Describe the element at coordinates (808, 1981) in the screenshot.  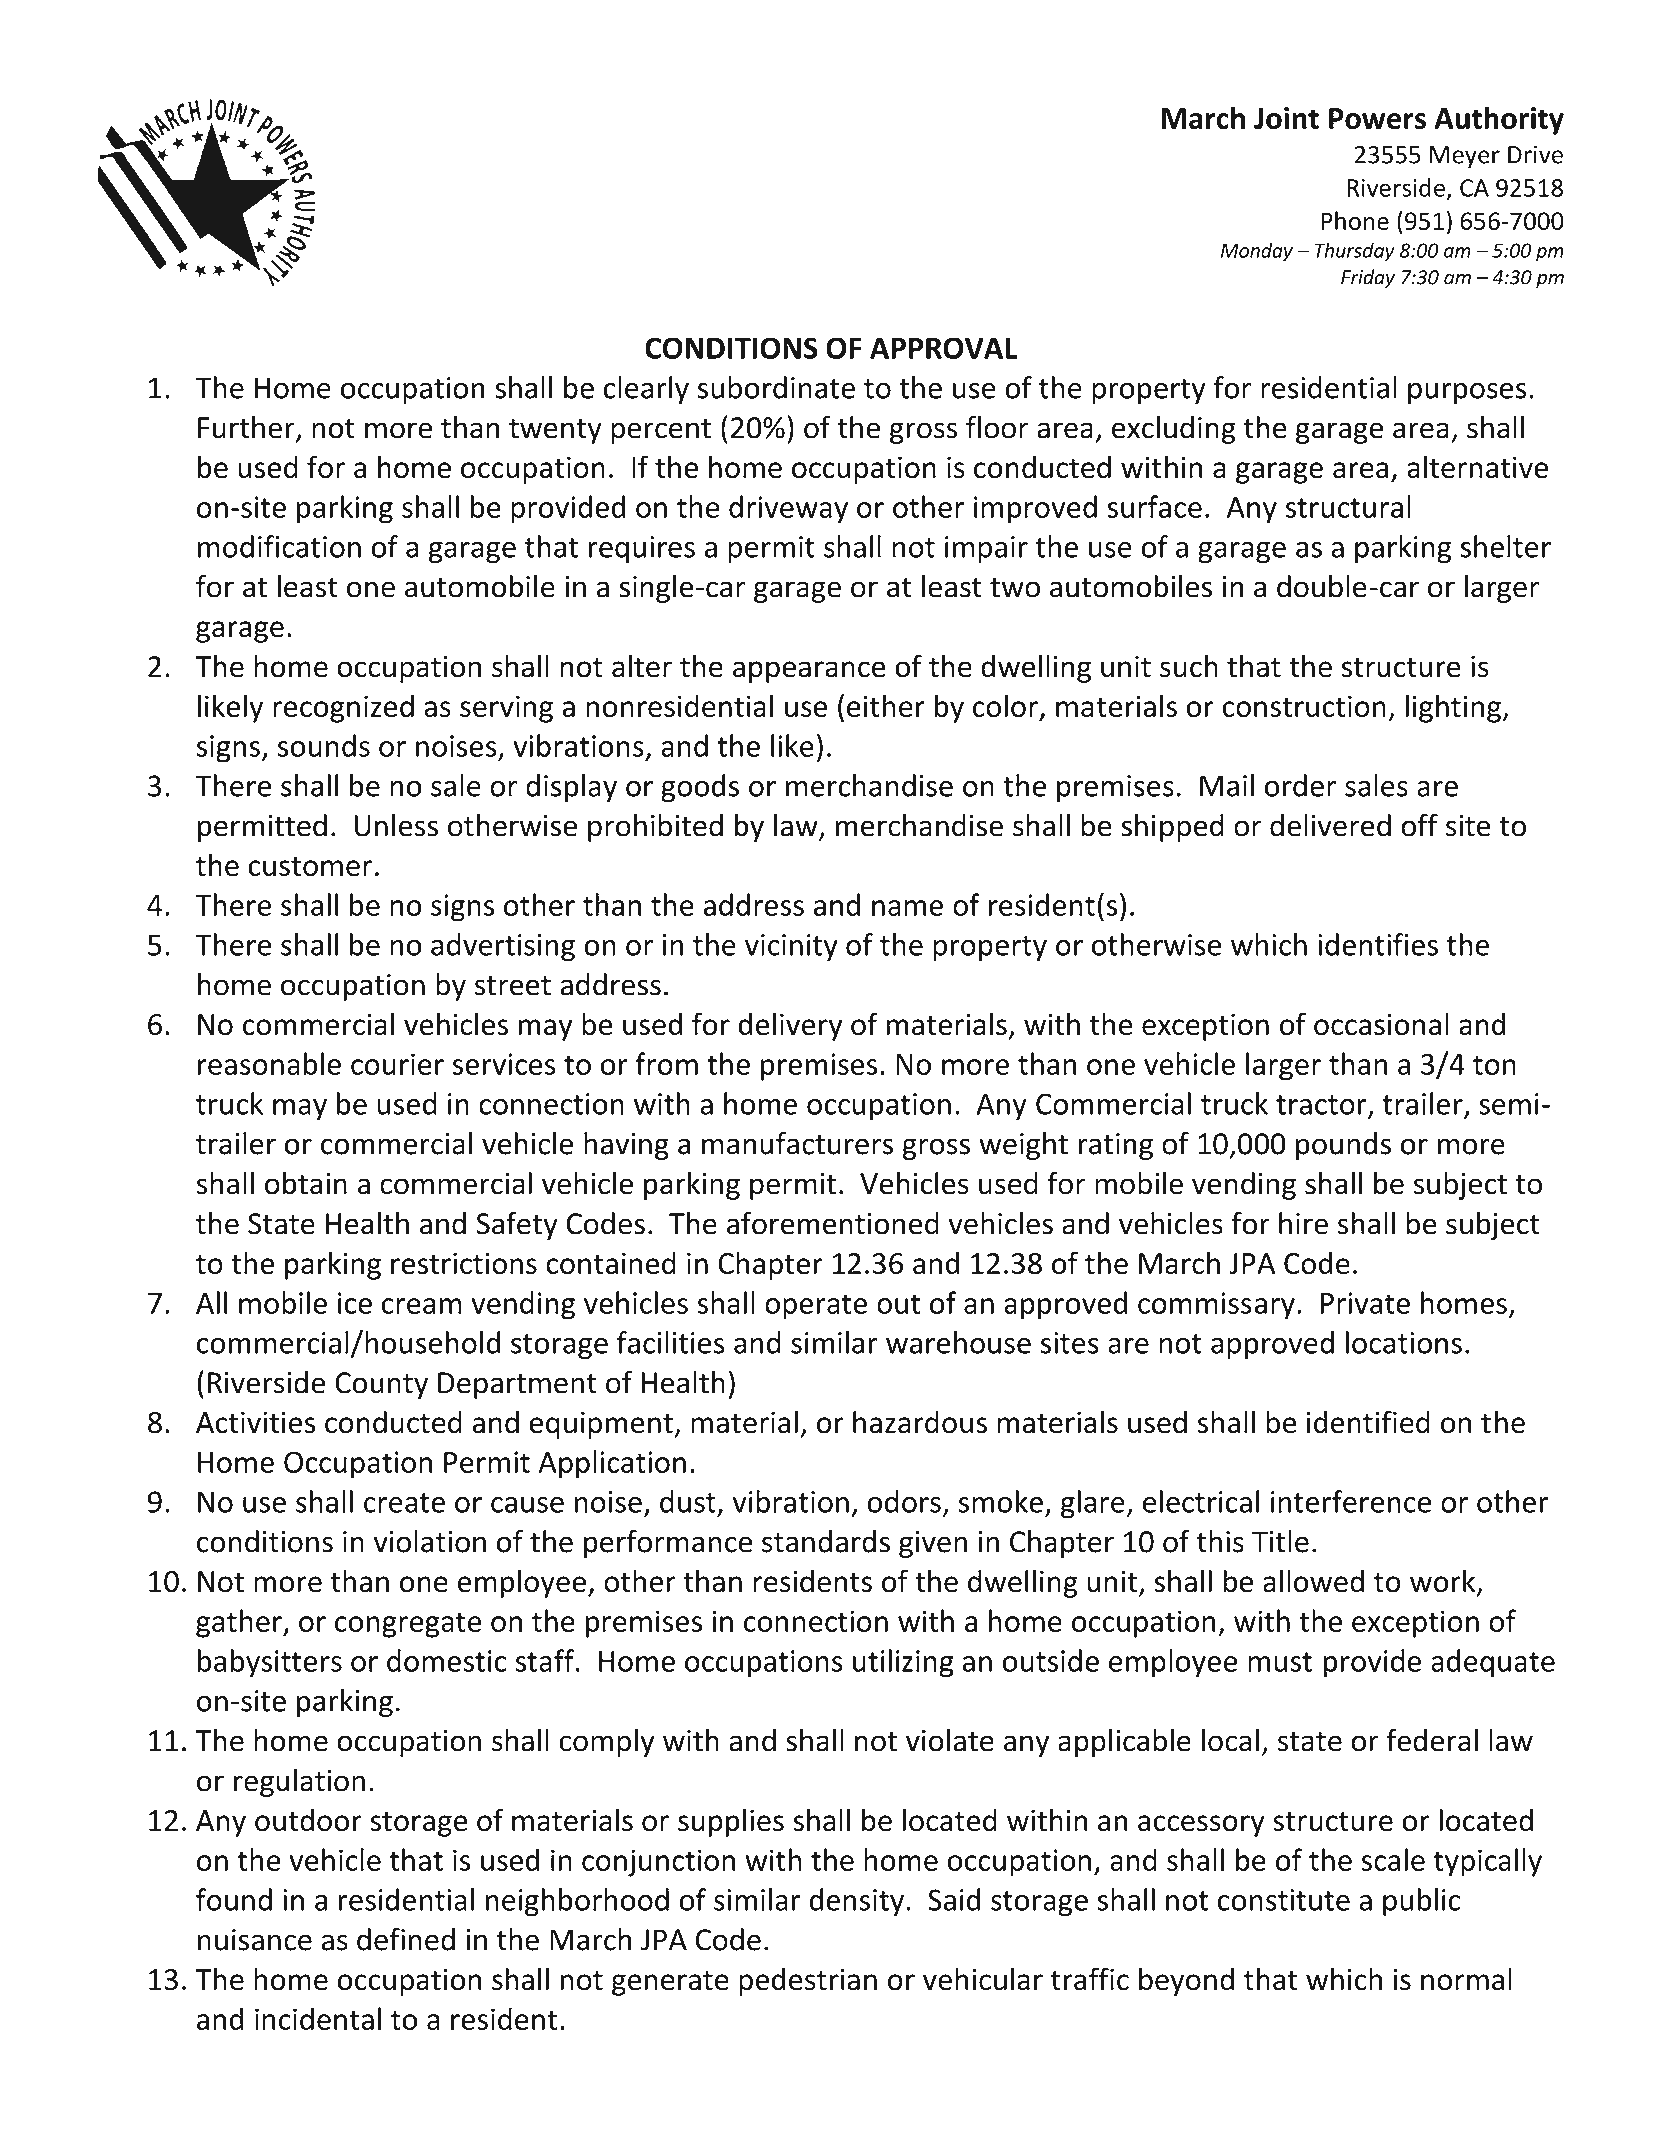
I see `pedestrian` at that location.
